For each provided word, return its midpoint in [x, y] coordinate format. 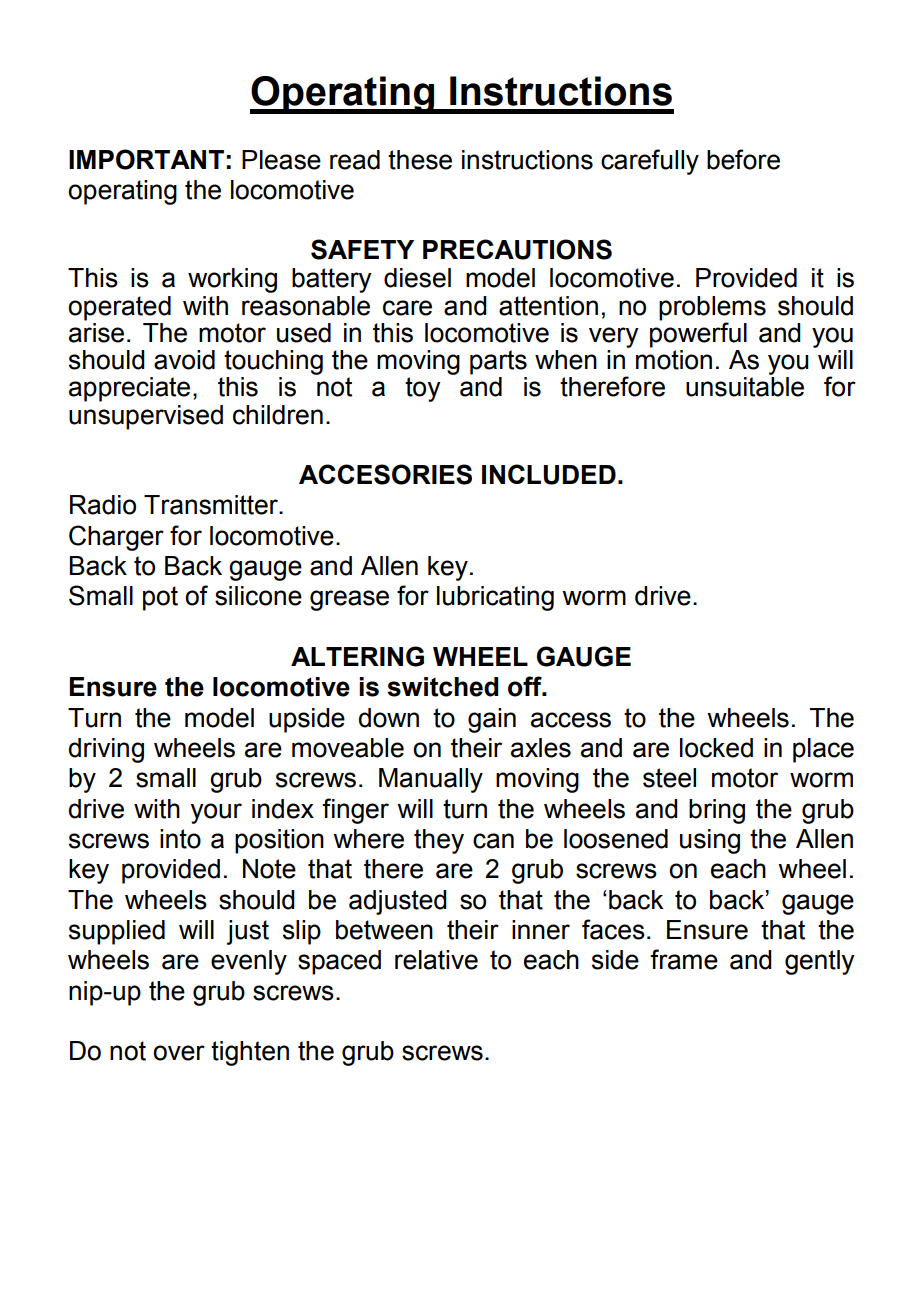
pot [160, 598]
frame [684, 959]
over [179, 1053]
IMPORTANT [146, 159]
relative [436, 960]
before [743, 159]
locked [716, 748]
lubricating [495, 598]
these [420, 160]
